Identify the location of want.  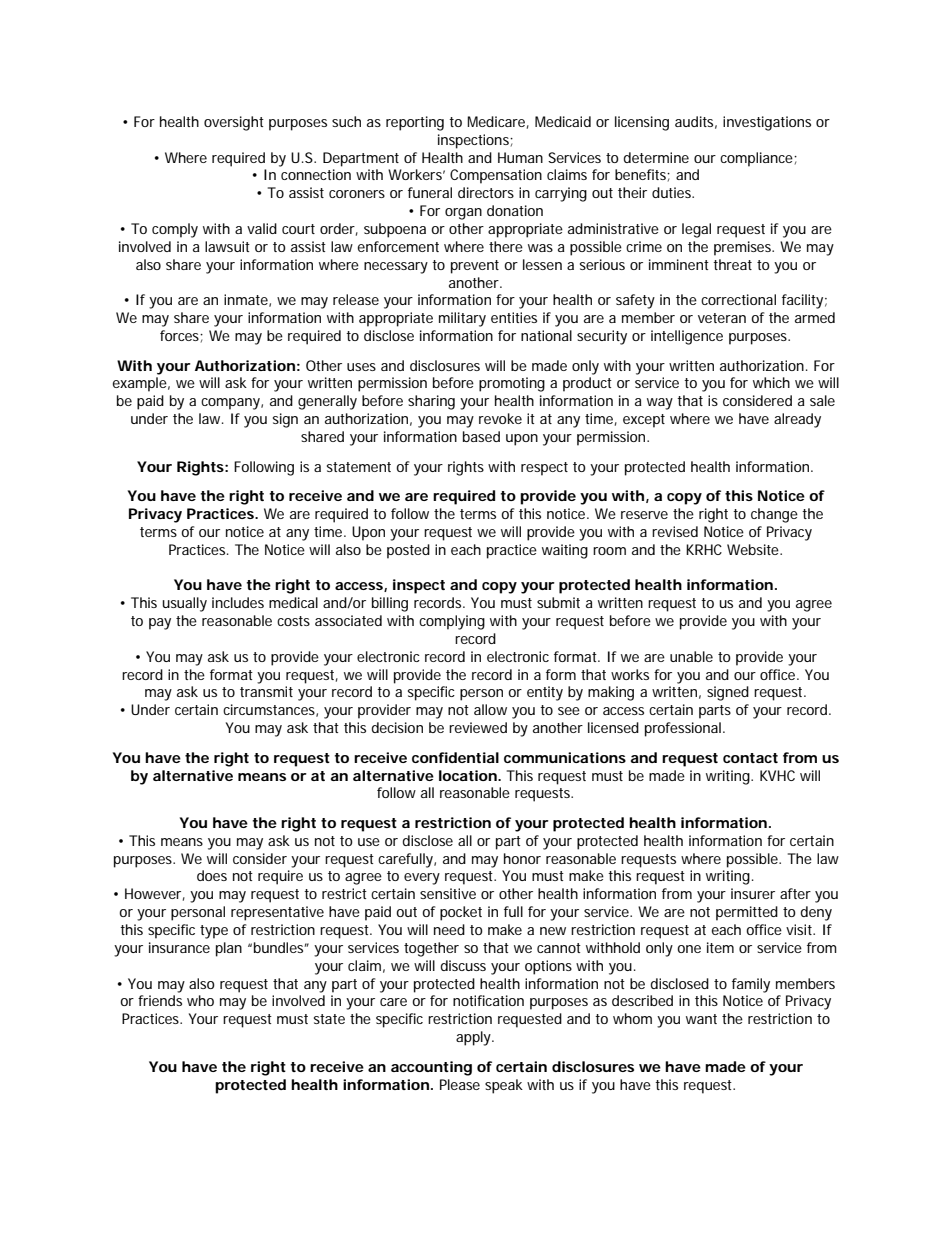
(701, 1019).
